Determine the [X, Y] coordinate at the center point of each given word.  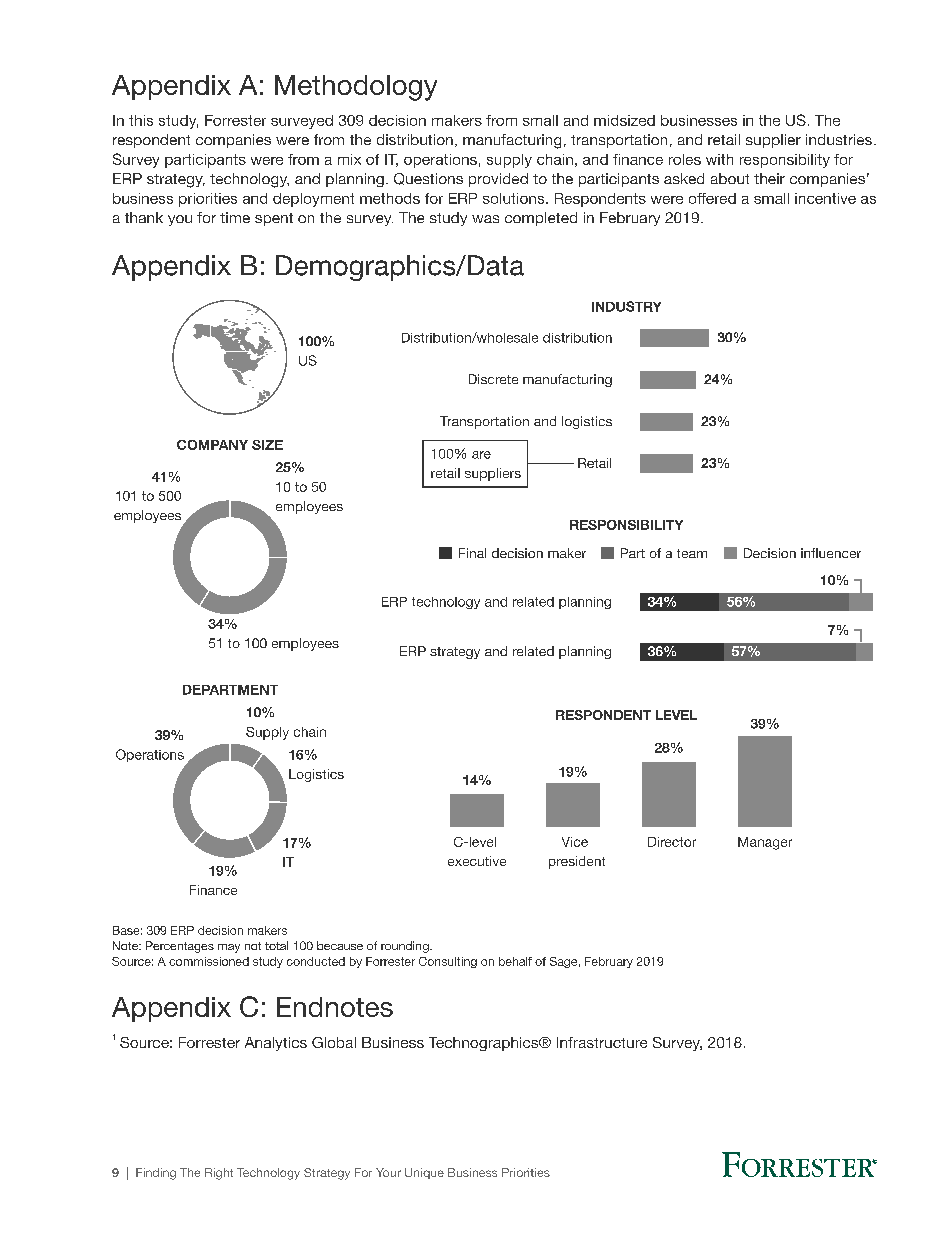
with [719, 159]
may [229, 948]
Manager [765, 843]
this [141, 120]
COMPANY [212, 445]
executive [477, 861]
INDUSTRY [626, 306]
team [692, 553]
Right [219, 1174]
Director [672, 842]
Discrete [493, 379]
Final [472, 553]
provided [498, 180]
